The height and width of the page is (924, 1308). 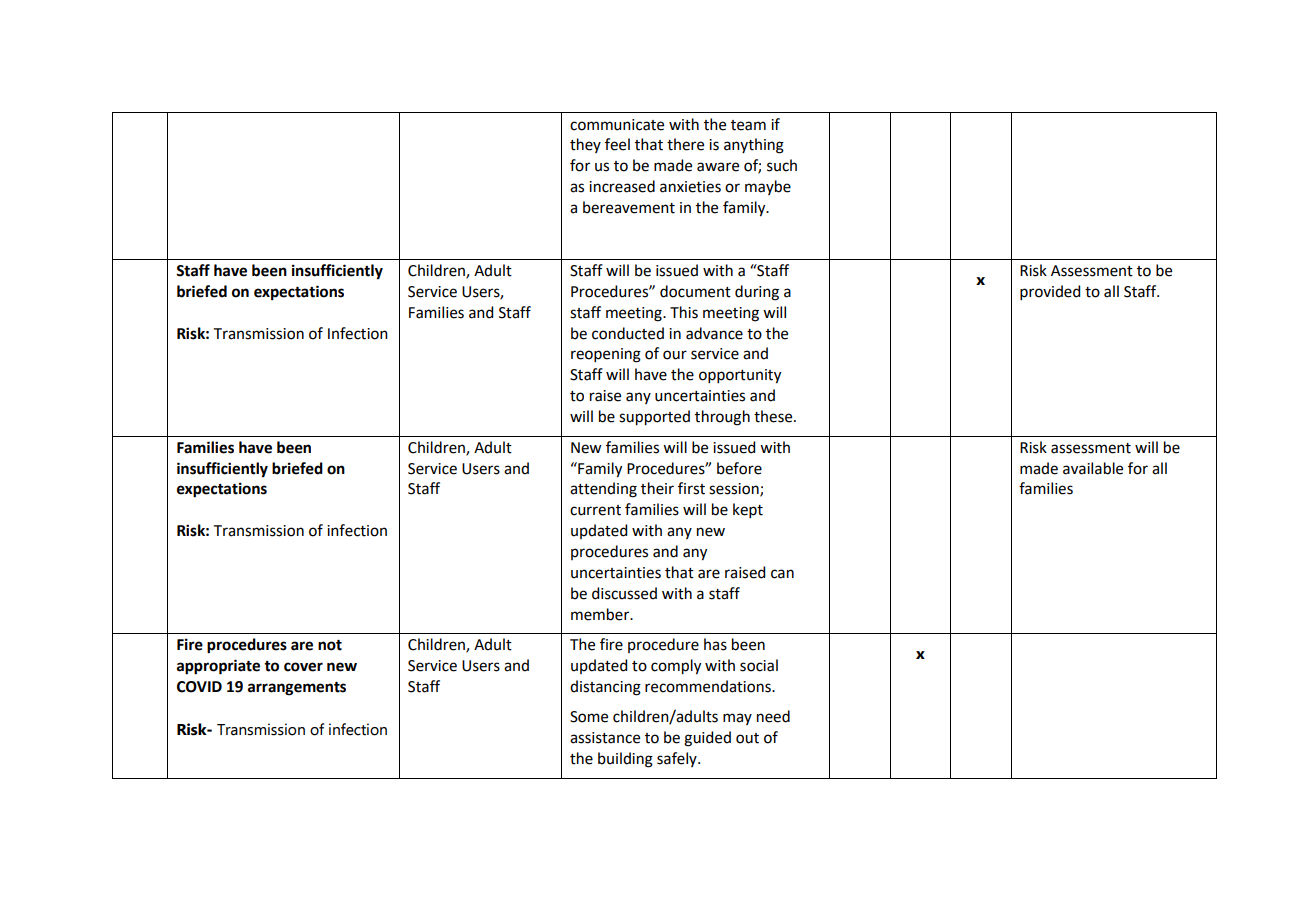 What do you see at coordinates (654, 418) in the page?
I see `supported` at bounding box center [654, 418].
